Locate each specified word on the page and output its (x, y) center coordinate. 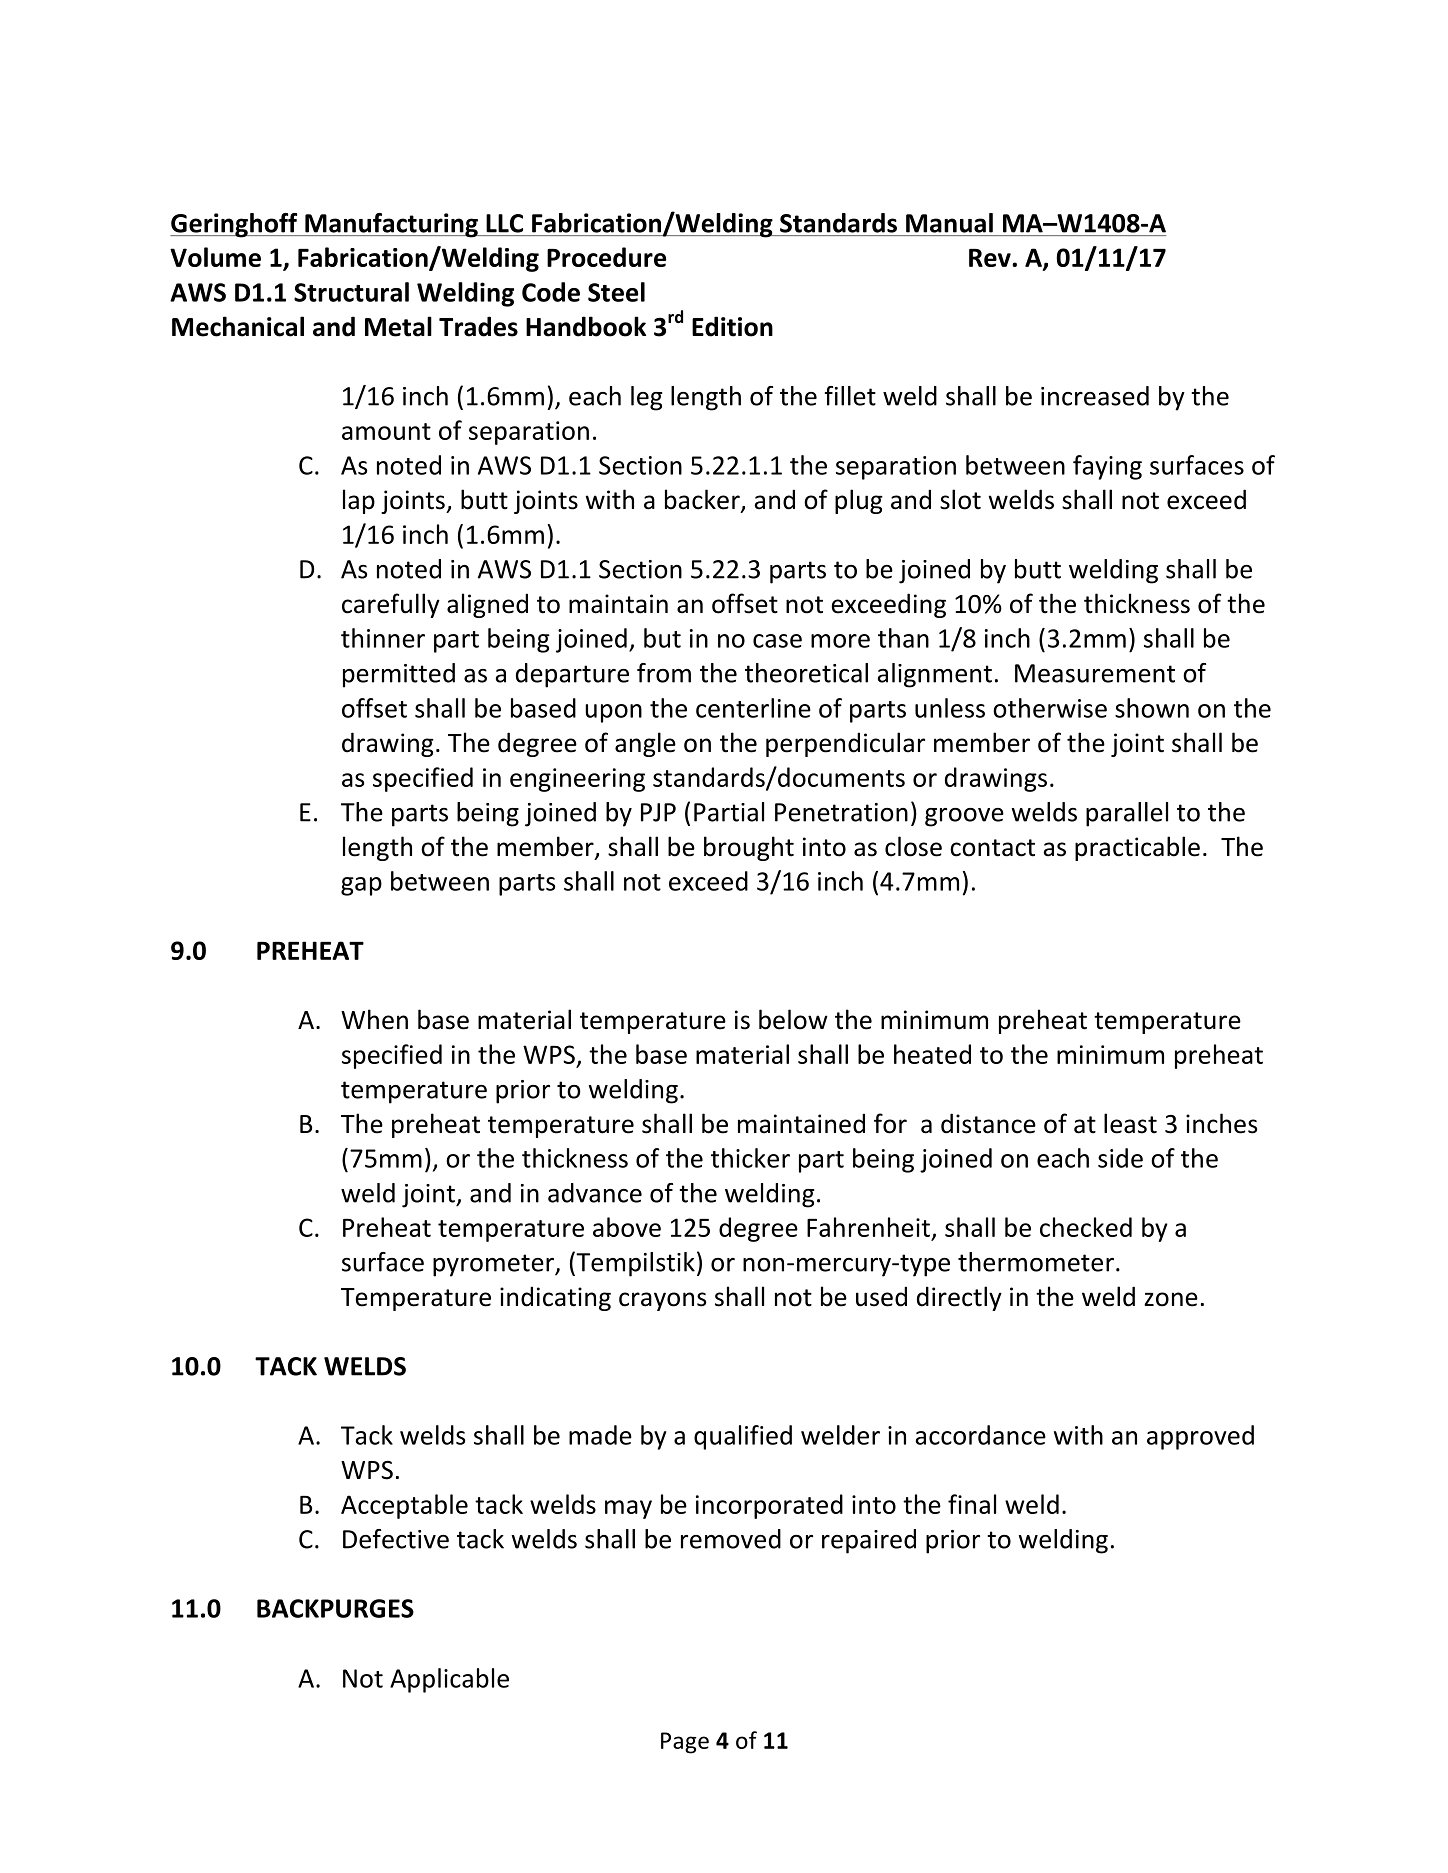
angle (645, 744)
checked (1086, 1227)
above (627, 1227)
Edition (732, 326)
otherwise (1050, 708)
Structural (351, 292)
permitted (399, 675)
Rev (991, 258)
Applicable (449, 1680)
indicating (555, 1298)
